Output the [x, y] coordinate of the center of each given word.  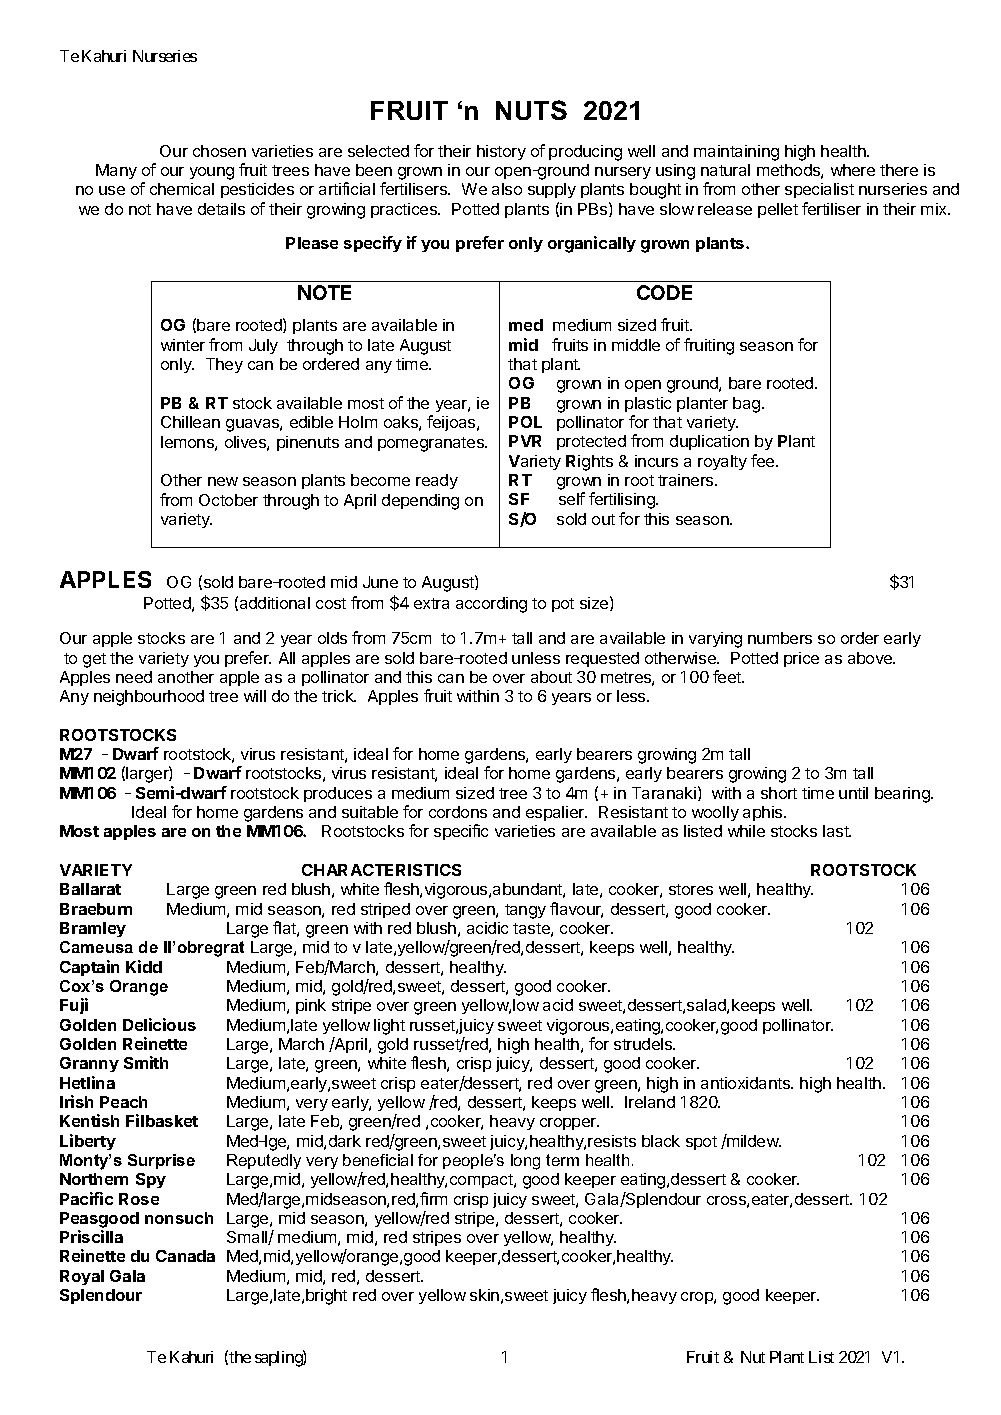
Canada [185, 1256]
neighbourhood [149, 698]
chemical [182, 189]
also [507, 189]
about [551, 677]
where [853, 170]
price [801, 659]
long [525, 1162]
